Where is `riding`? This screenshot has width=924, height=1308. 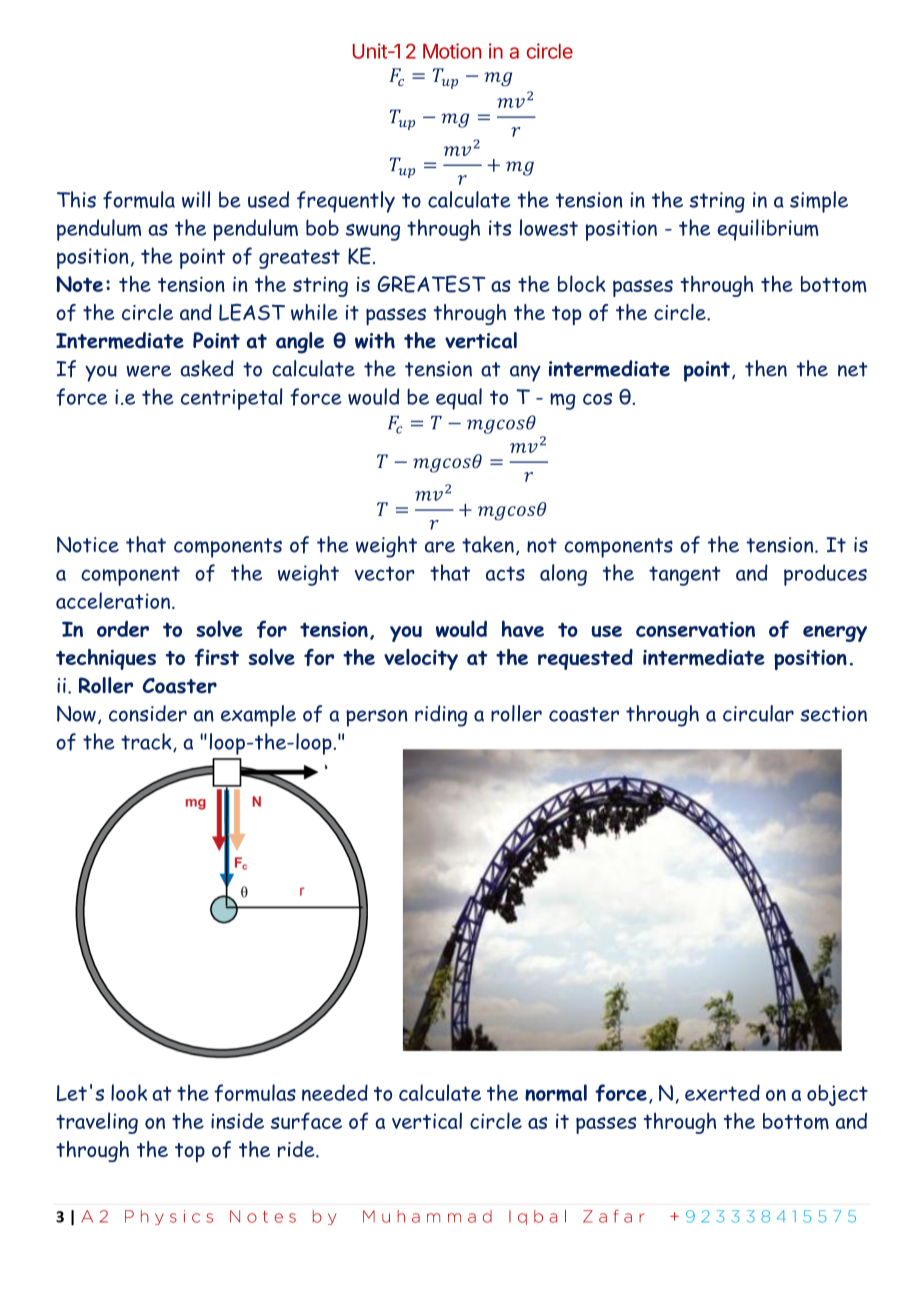 riding is located at coordinates (441, 716).
